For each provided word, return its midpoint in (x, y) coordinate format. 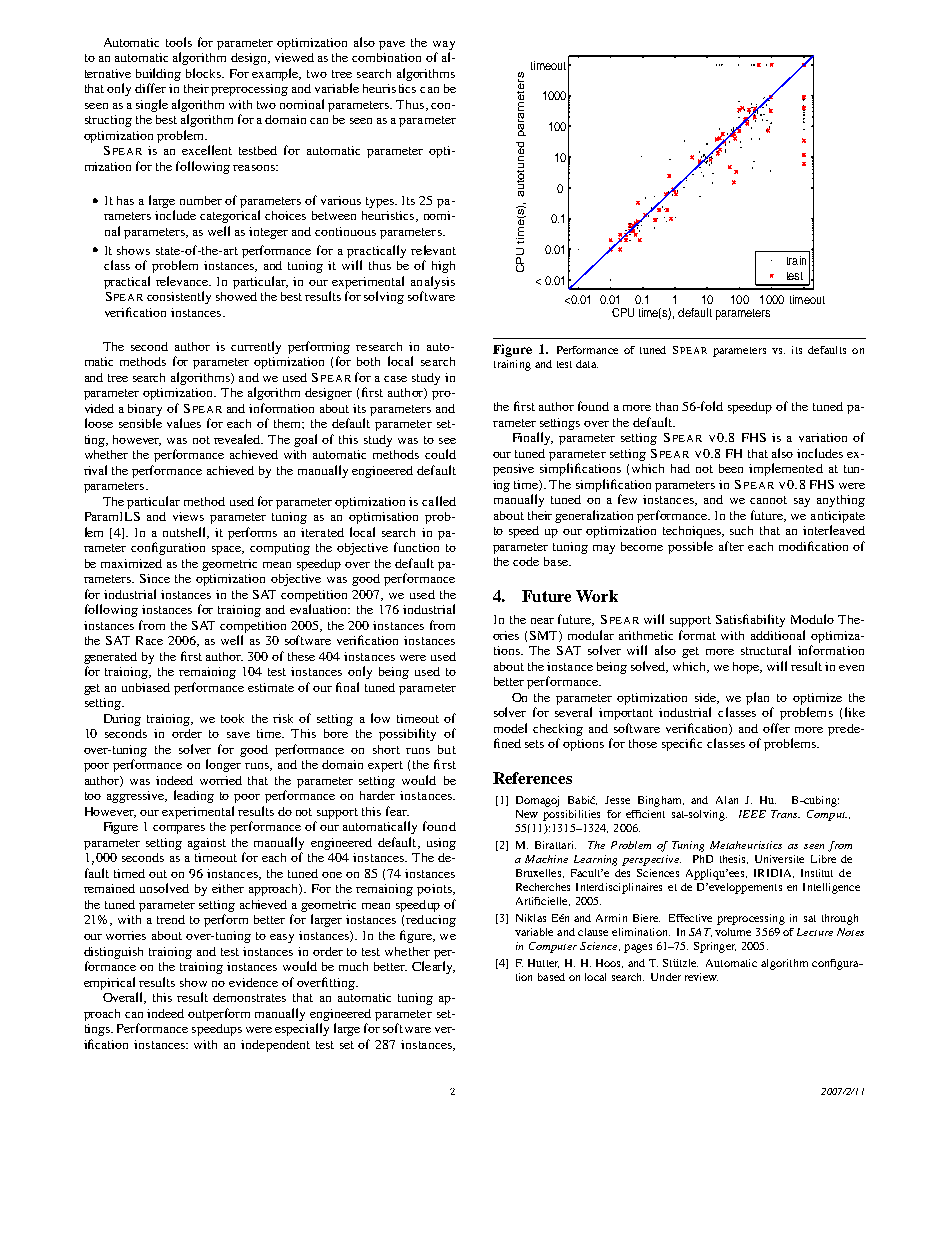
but (447, 749)
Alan (727, 800)
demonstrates (249, 997)
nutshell (186, 533)
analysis (433, 282)
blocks (205, 73)
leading (194, 796)
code (526, 561)
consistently (179, 297)
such (741, 530)
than (667, 406)
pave (392, 45)
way (444, 45)
